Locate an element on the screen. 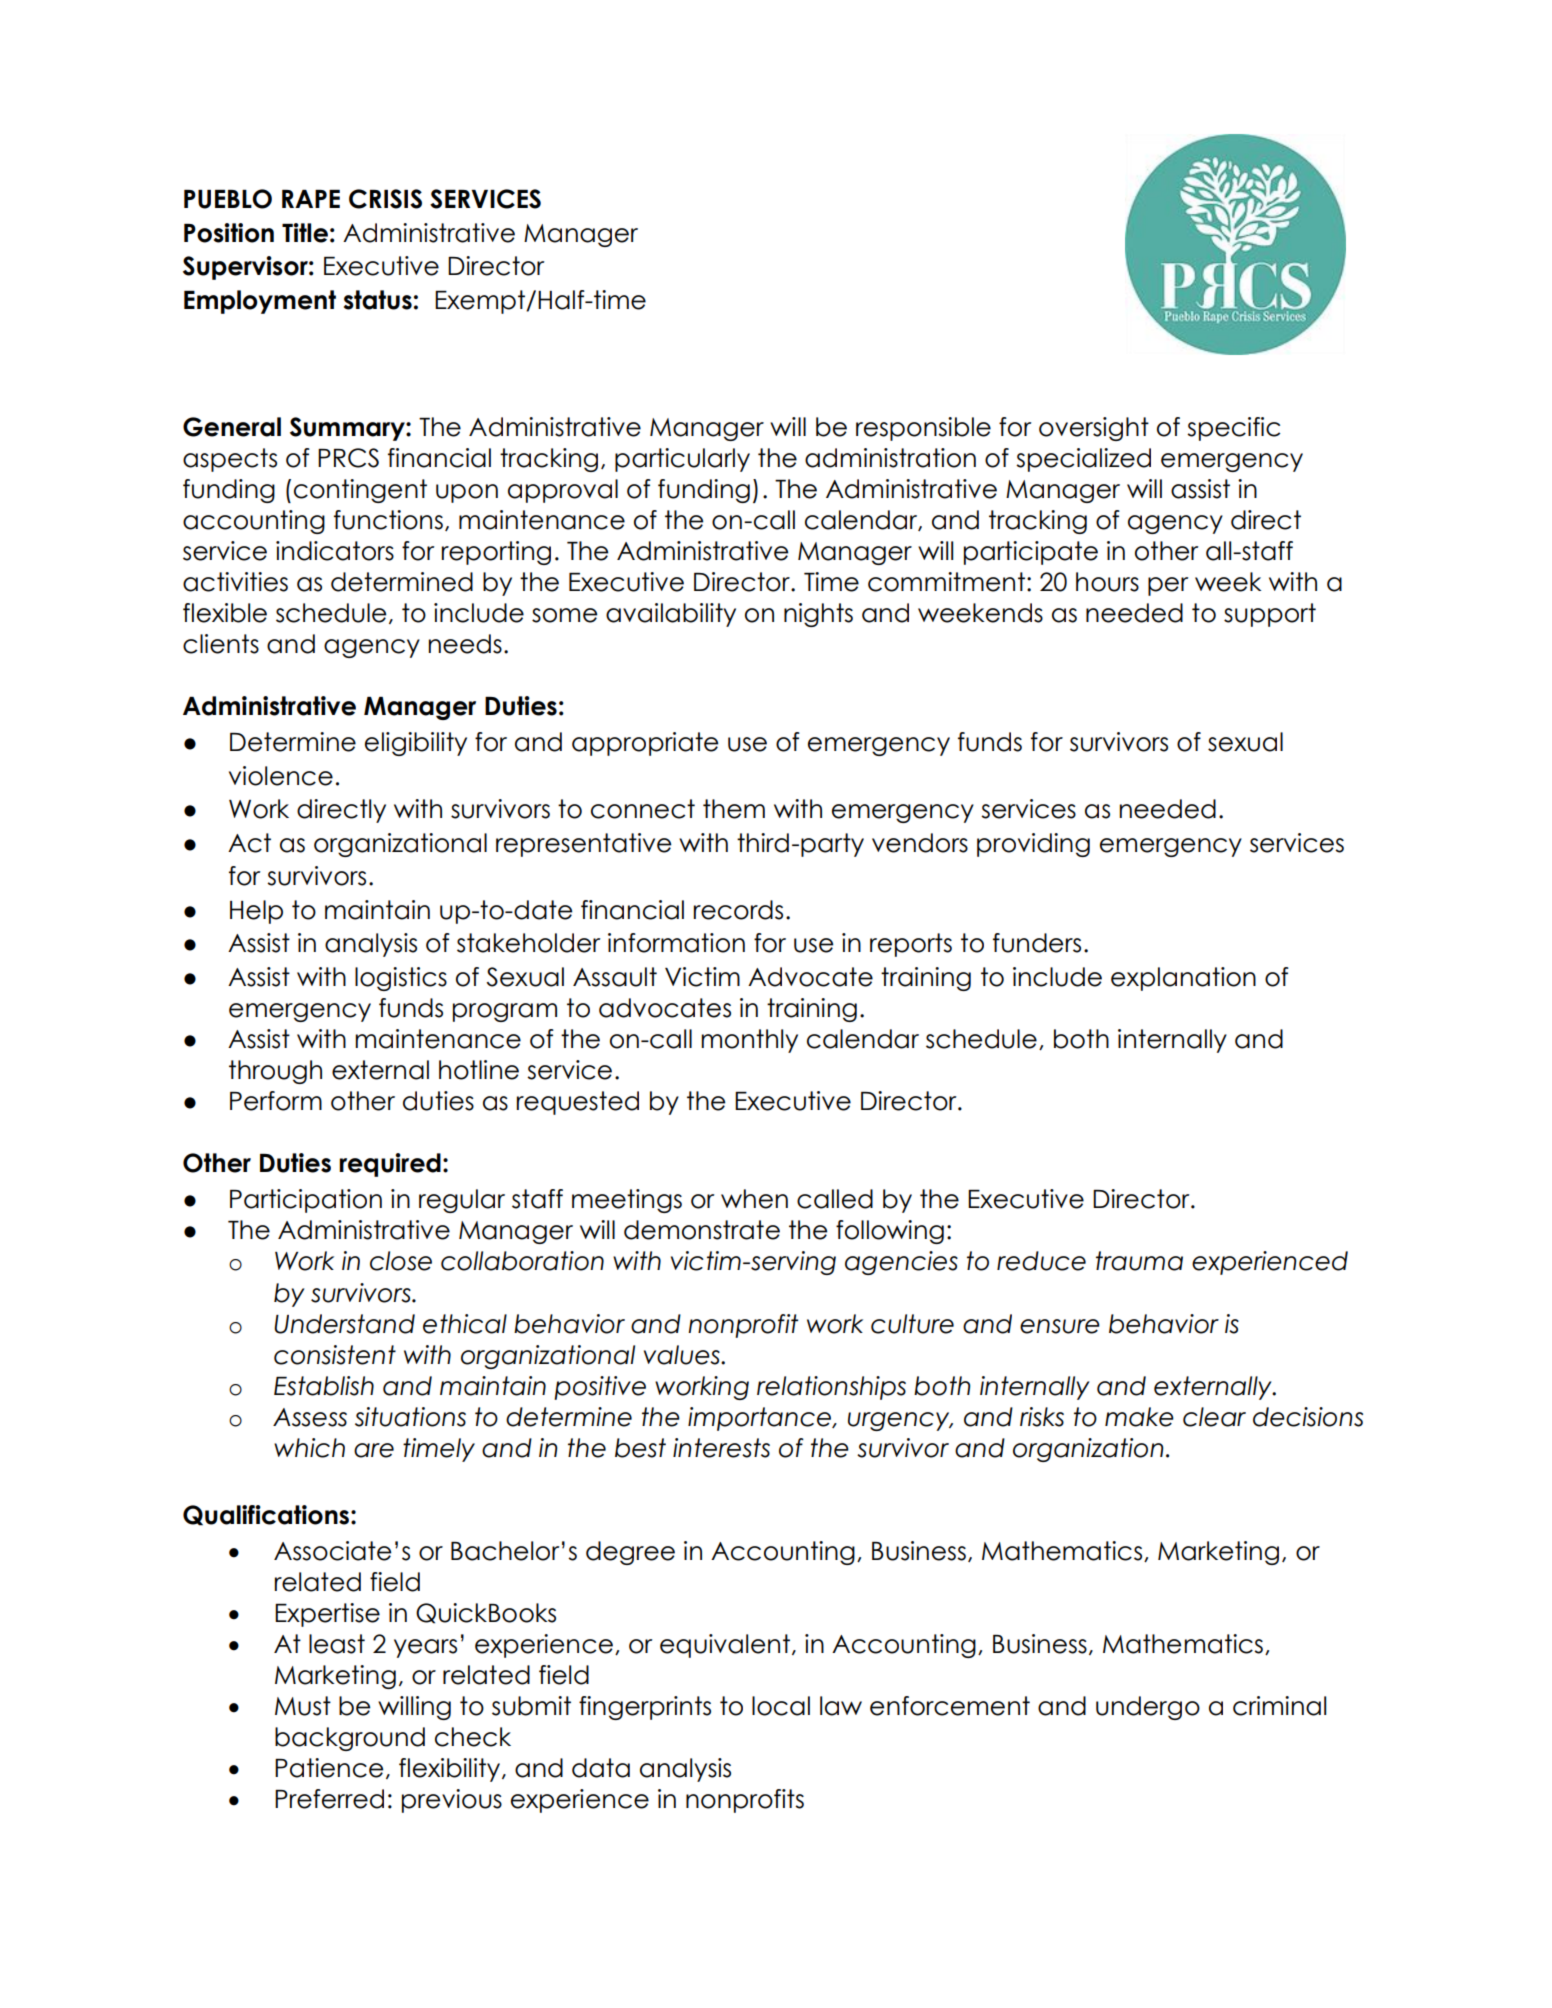 This screenshot has width=1552, height=2008. appropriate is located at coordinates (645, 744).
